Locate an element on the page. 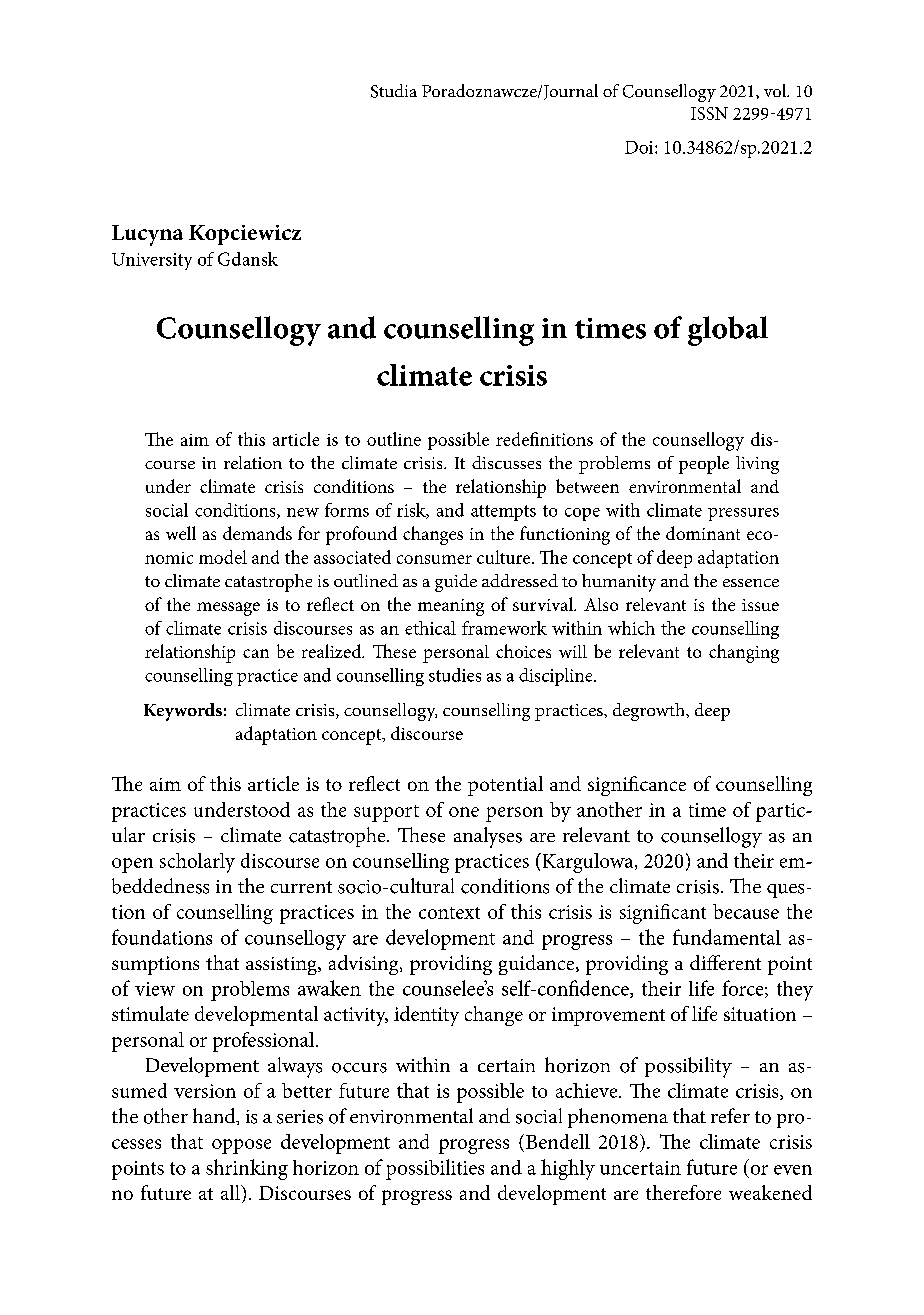  ISSN is located at coordinates (709, 113).
